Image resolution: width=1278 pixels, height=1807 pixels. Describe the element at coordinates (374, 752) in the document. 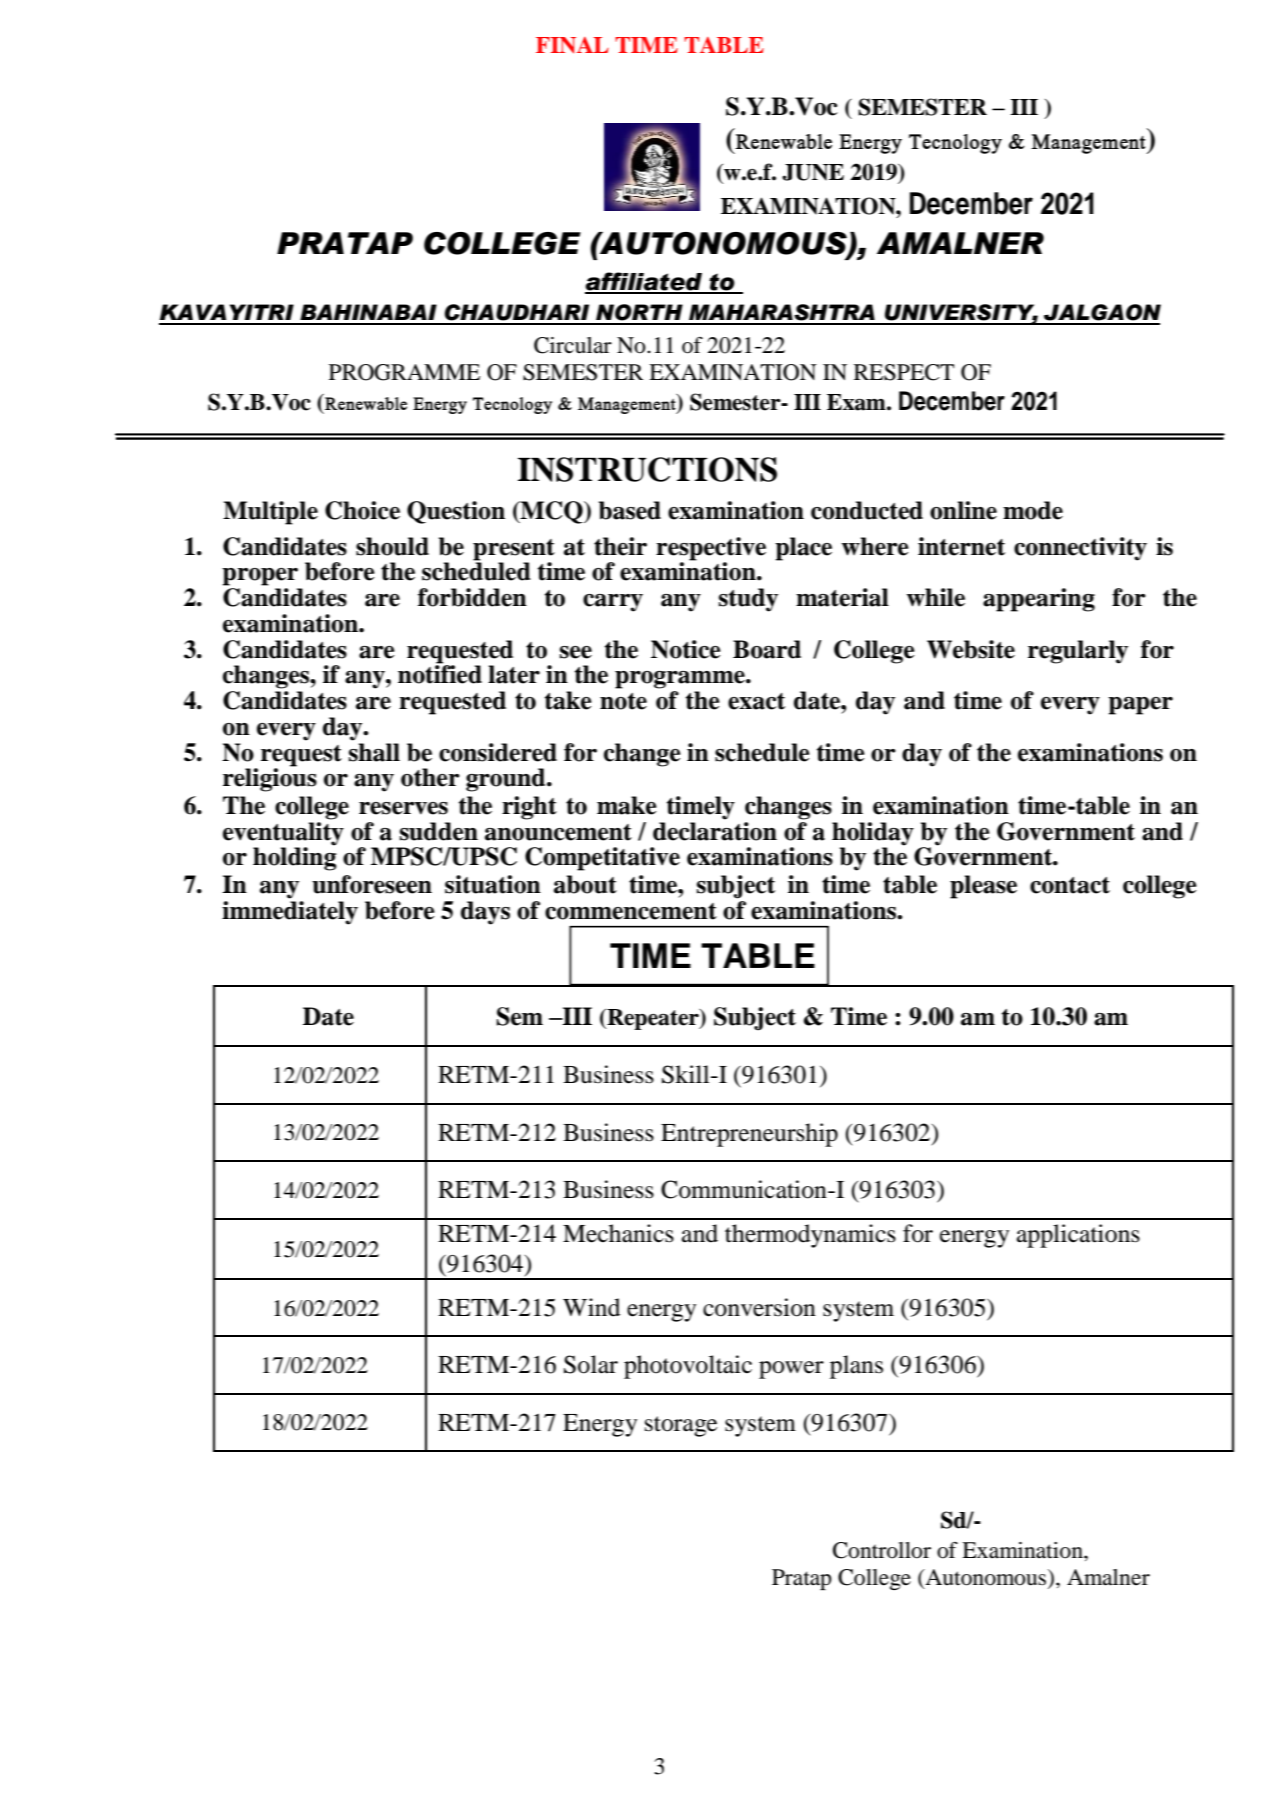

I see `shall` at that location.
